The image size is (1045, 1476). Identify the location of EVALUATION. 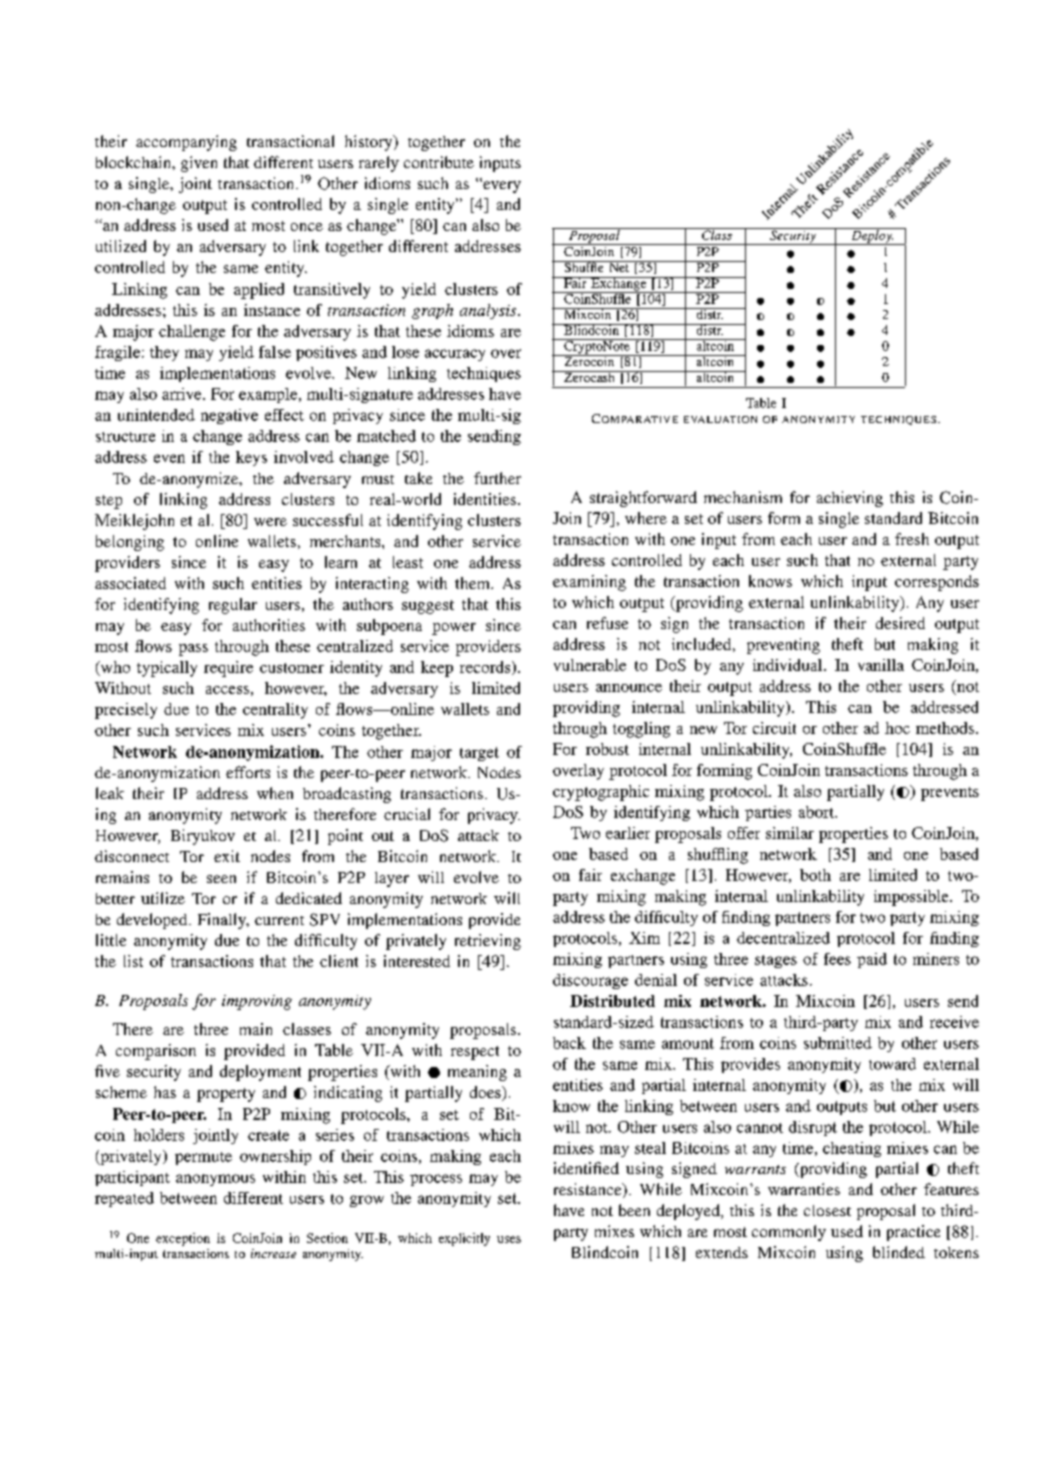
(720, 419).
